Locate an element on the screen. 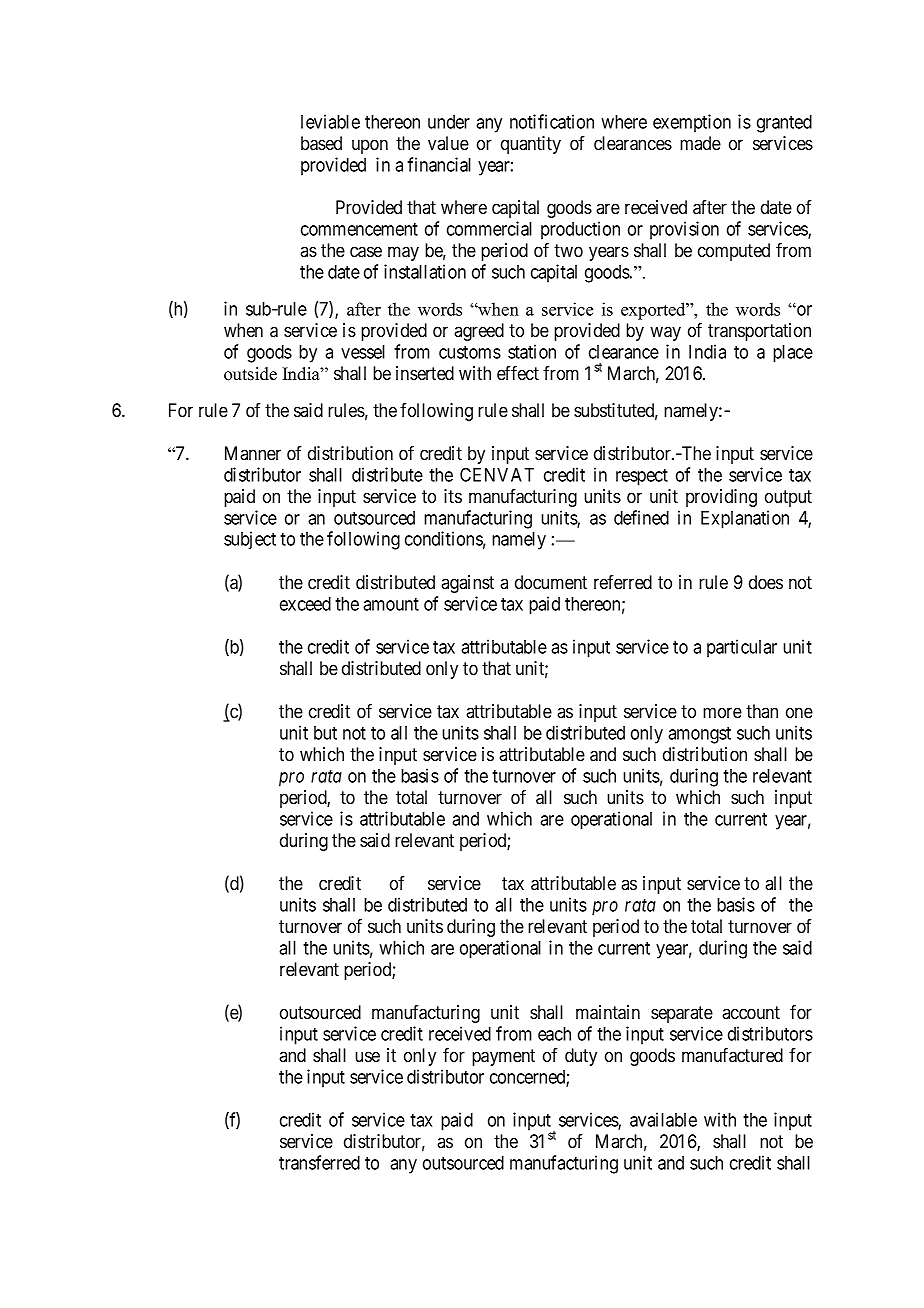  providing is located at coordinates (721, 498).
